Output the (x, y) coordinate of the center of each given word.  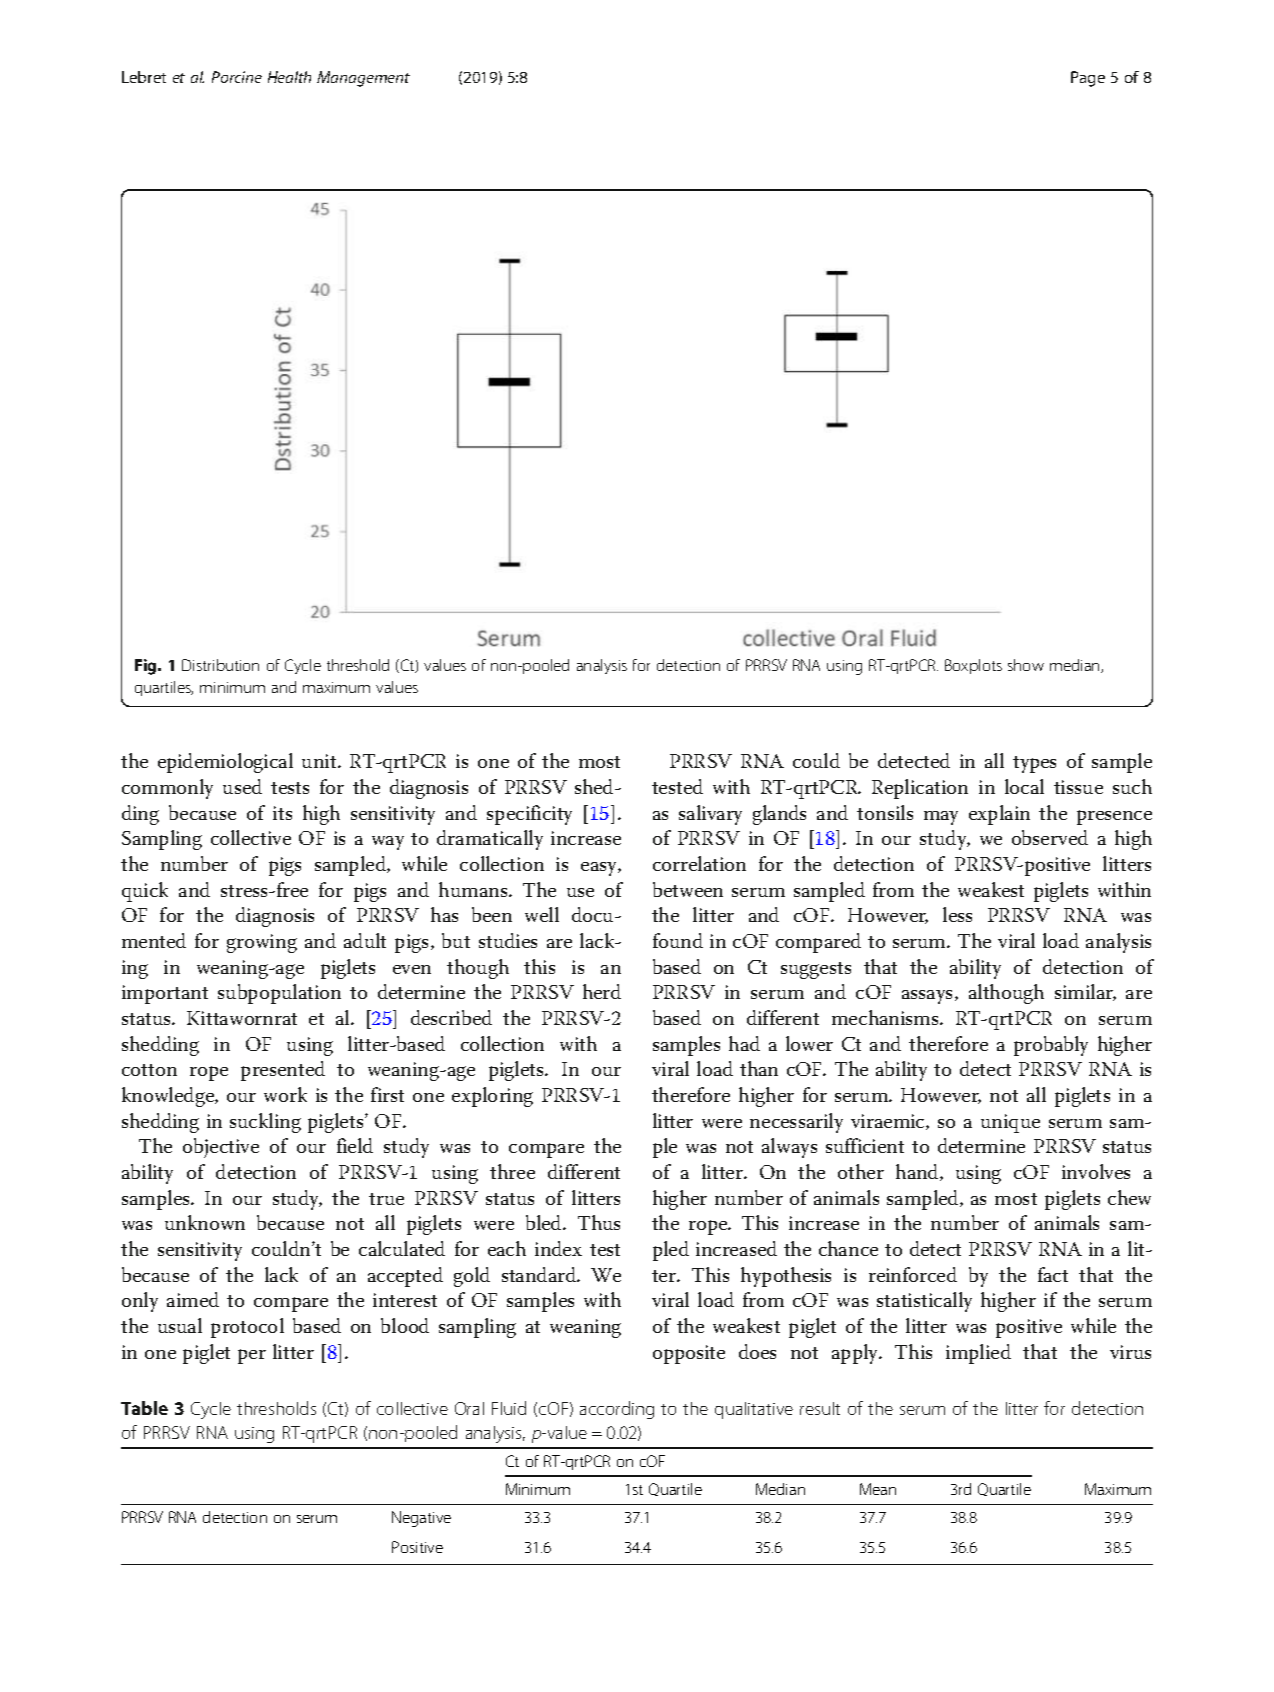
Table (144, 1408)
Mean (878, 1489)
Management (363, 79)
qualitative (754, 1410)
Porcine (237, 77)
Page (1088, 79)
